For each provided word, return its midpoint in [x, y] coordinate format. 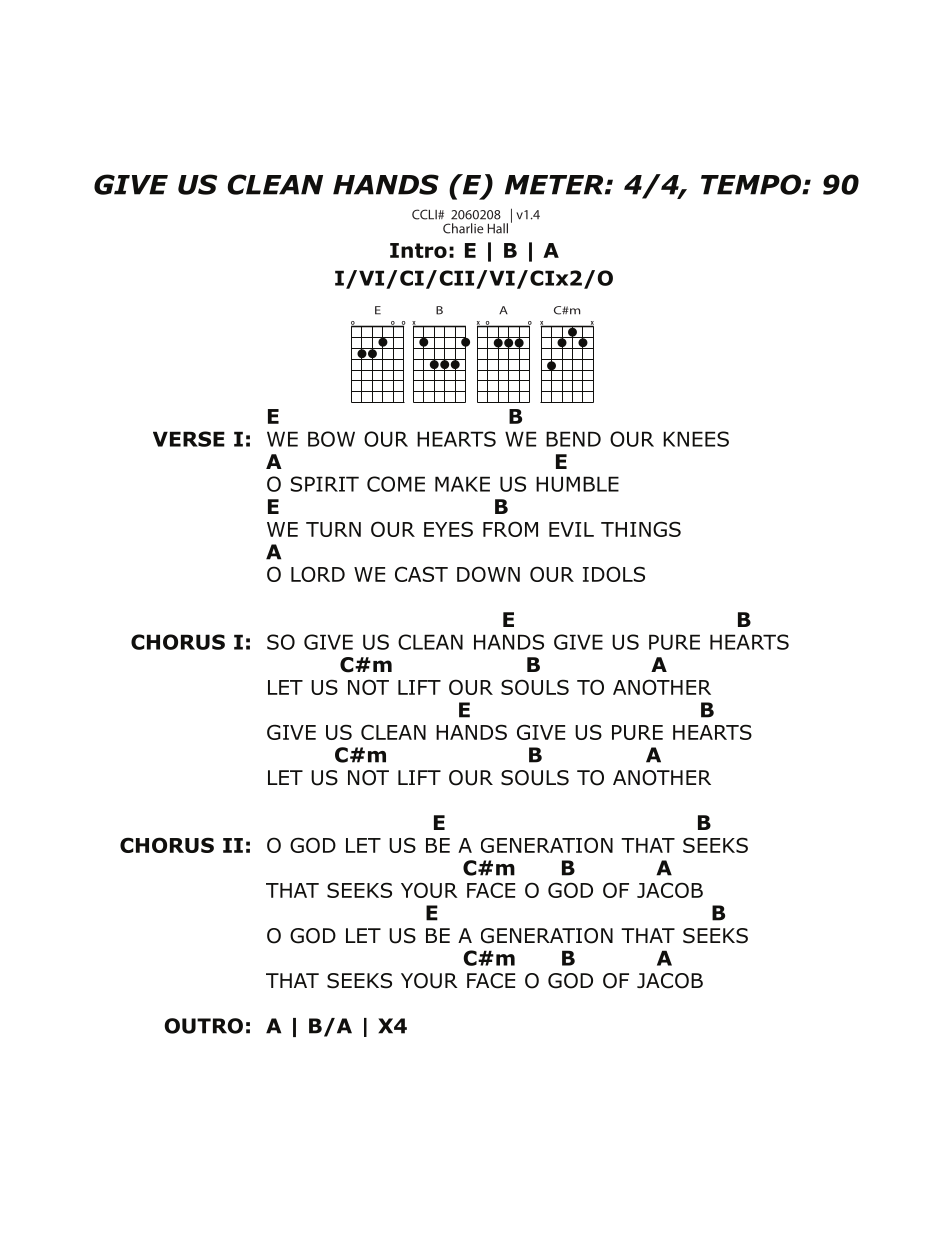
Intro [418, 250]
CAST [421, 574]
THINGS [641, 529]
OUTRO [203, 1026]
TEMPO [752, 184]
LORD [318, 574]
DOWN [488, 574]
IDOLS [614, 574]
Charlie [463, 228]
